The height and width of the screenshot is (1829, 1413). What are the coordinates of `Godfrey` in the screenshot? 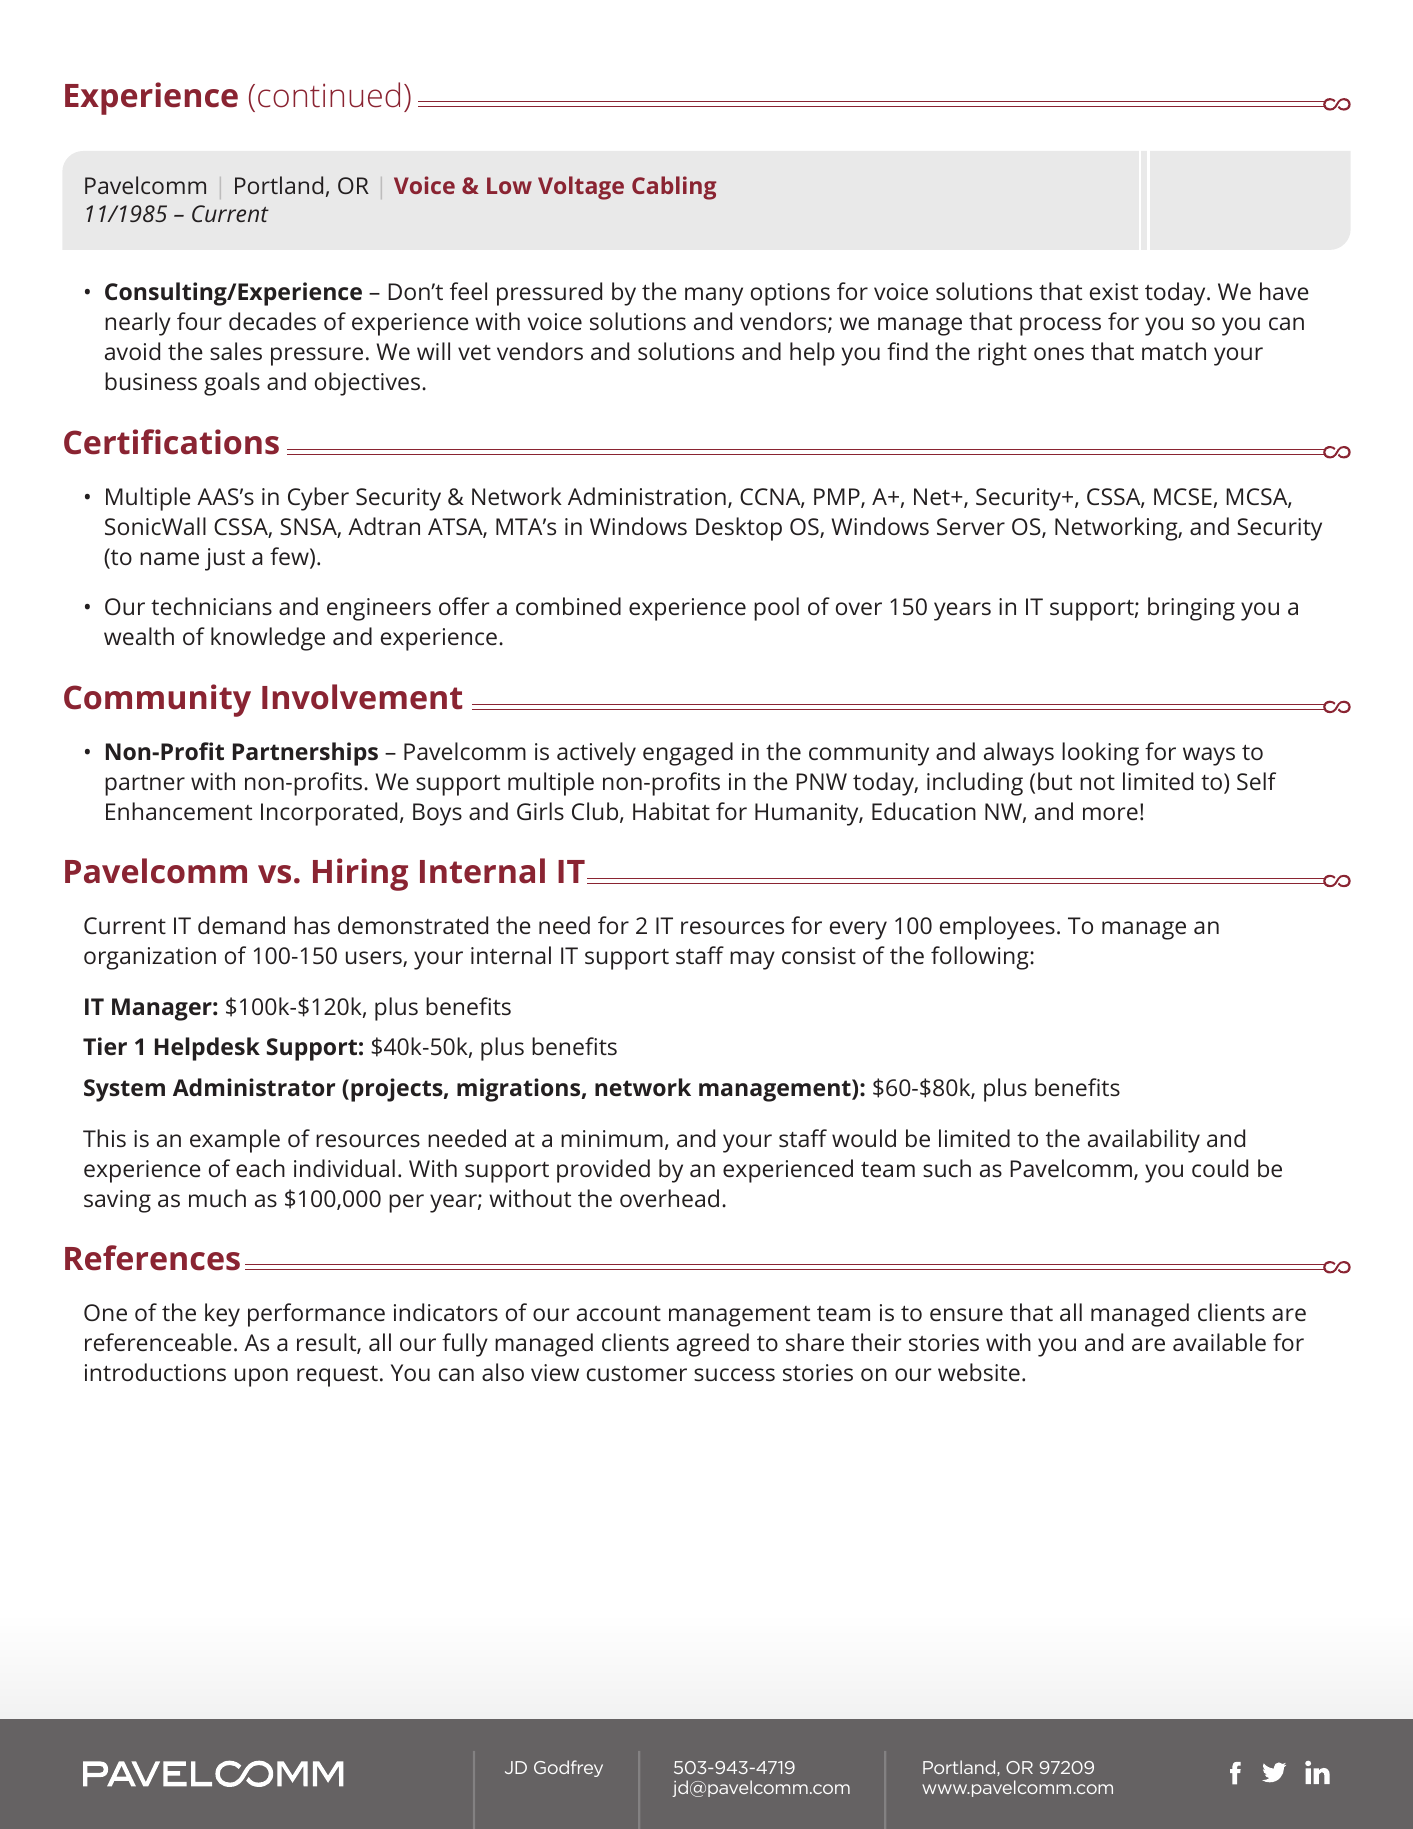 It's located at (568, 1768).
